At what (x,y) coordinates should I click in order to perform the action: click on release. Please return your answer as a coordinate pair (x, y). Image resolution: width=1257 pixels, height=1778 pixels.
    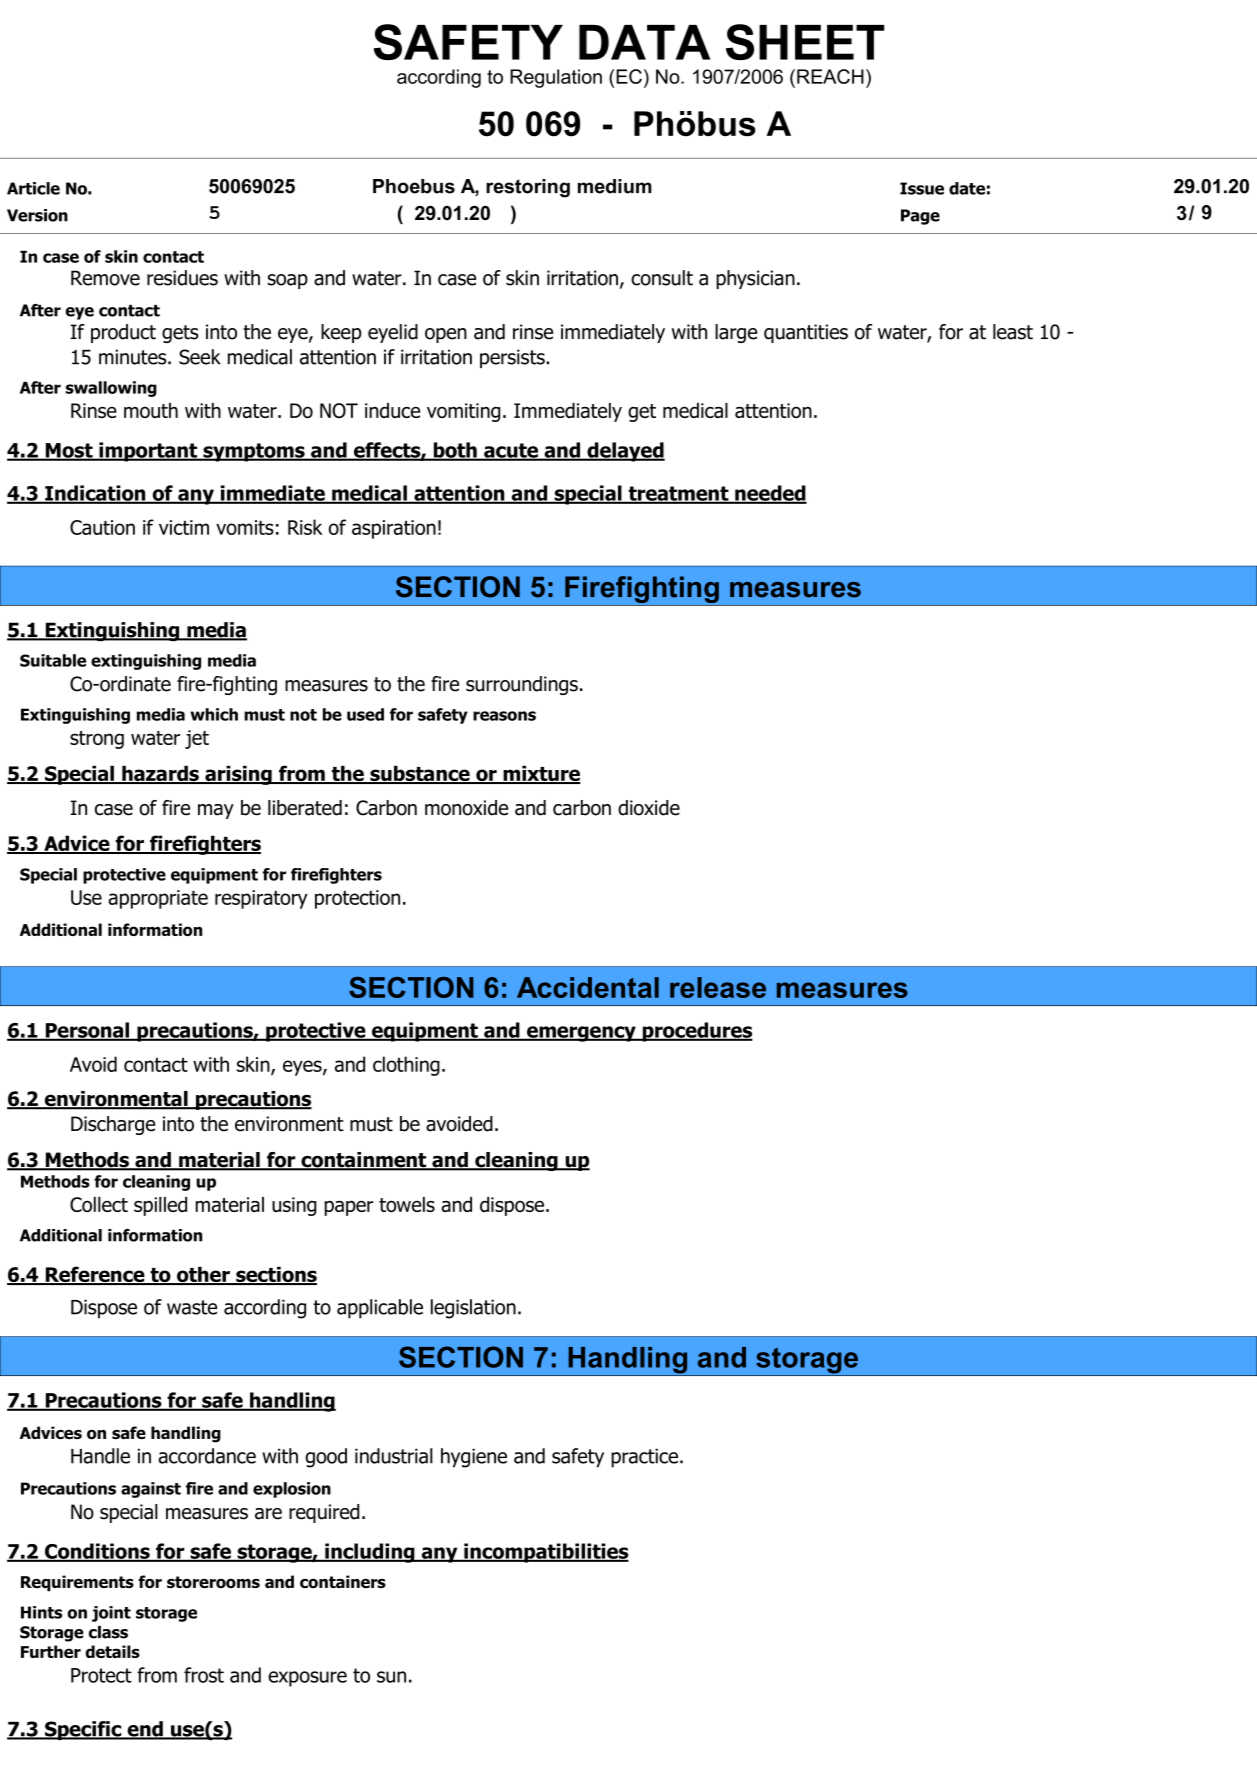
    Looking at the image, I should click on (718, 987).
